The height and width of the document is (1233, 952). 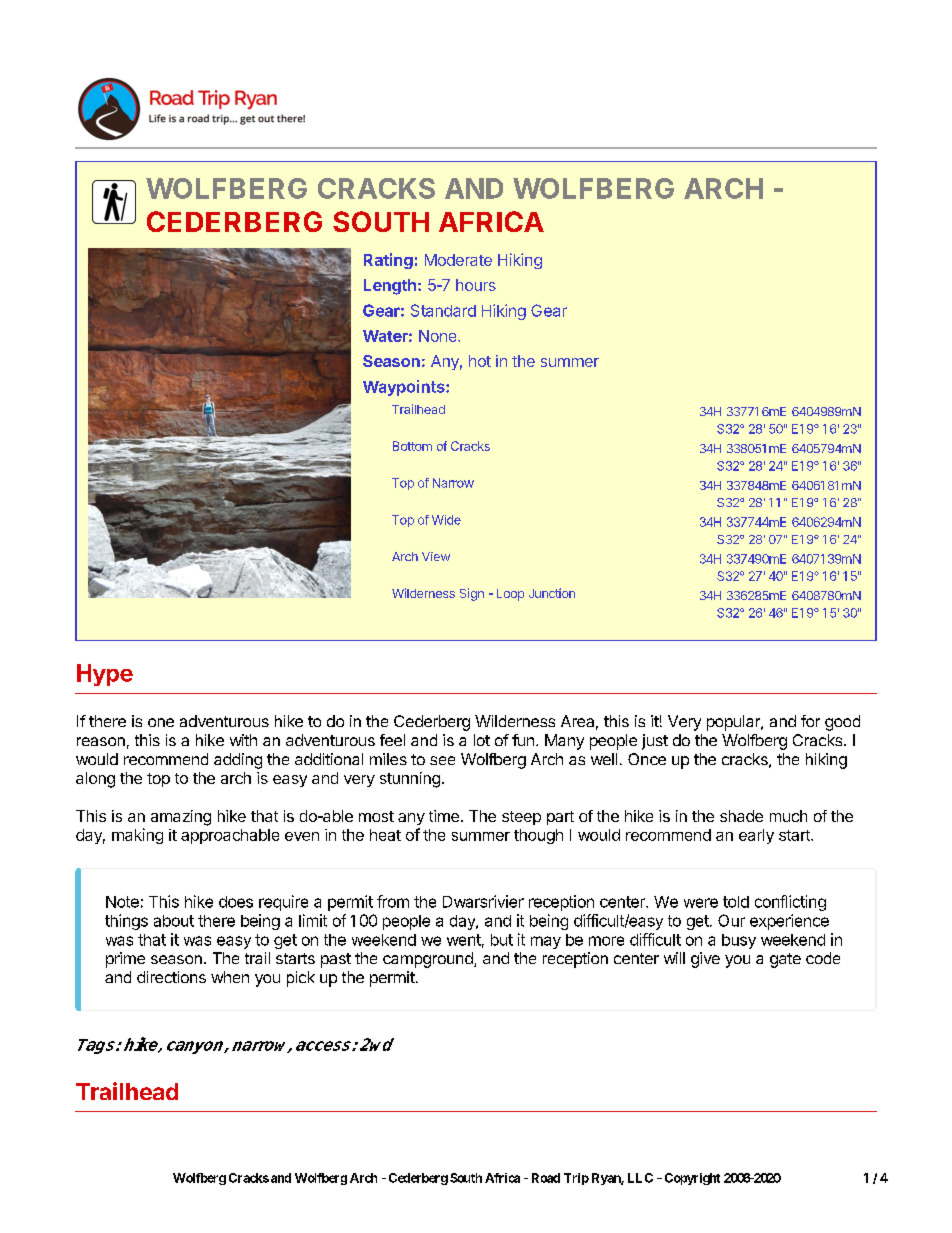 I want to click on hours, so click(x=476, y=285).
